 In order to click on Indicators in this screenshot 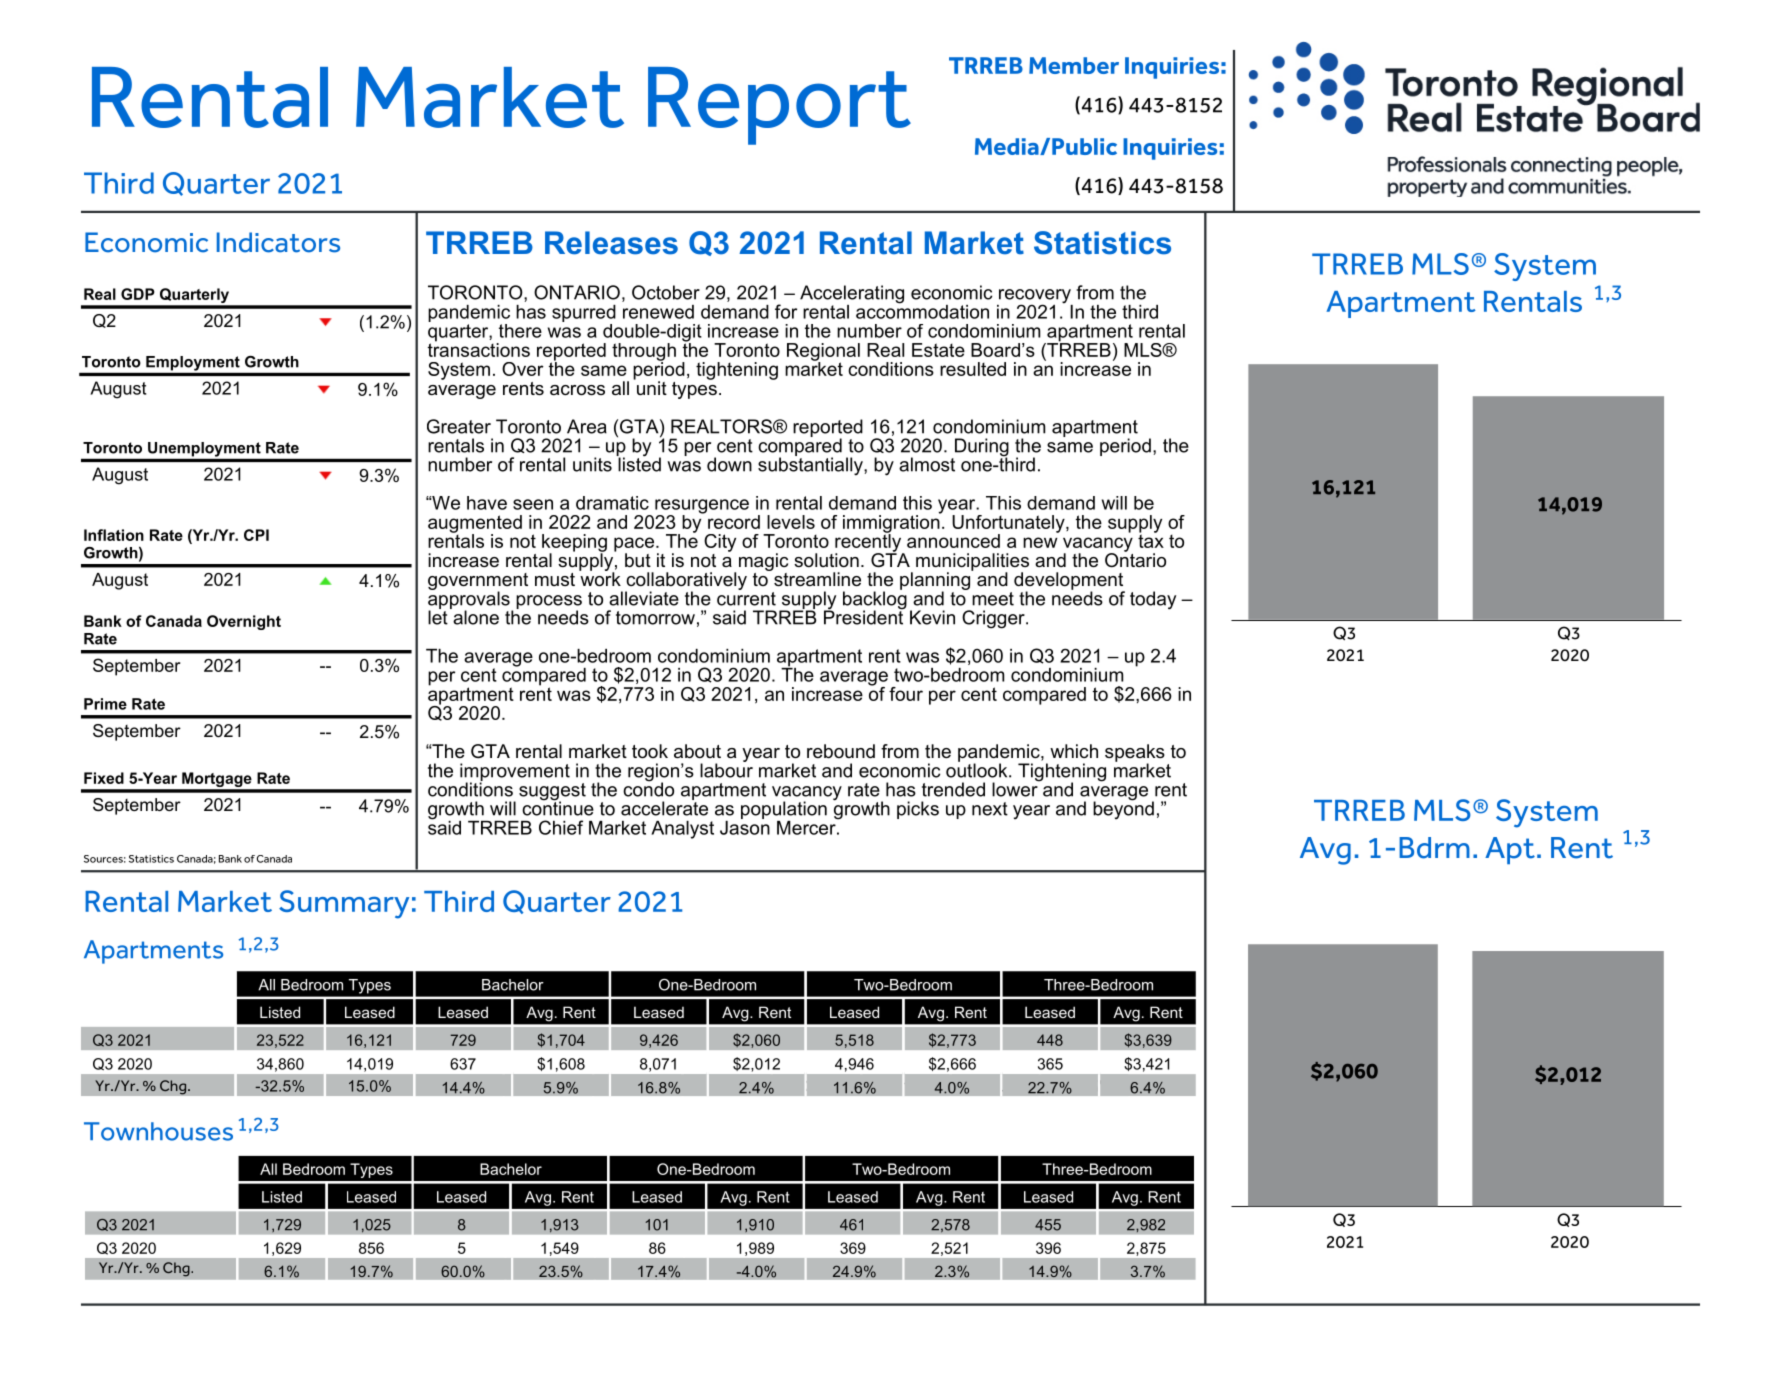, I will do `click(278, 242)`.
